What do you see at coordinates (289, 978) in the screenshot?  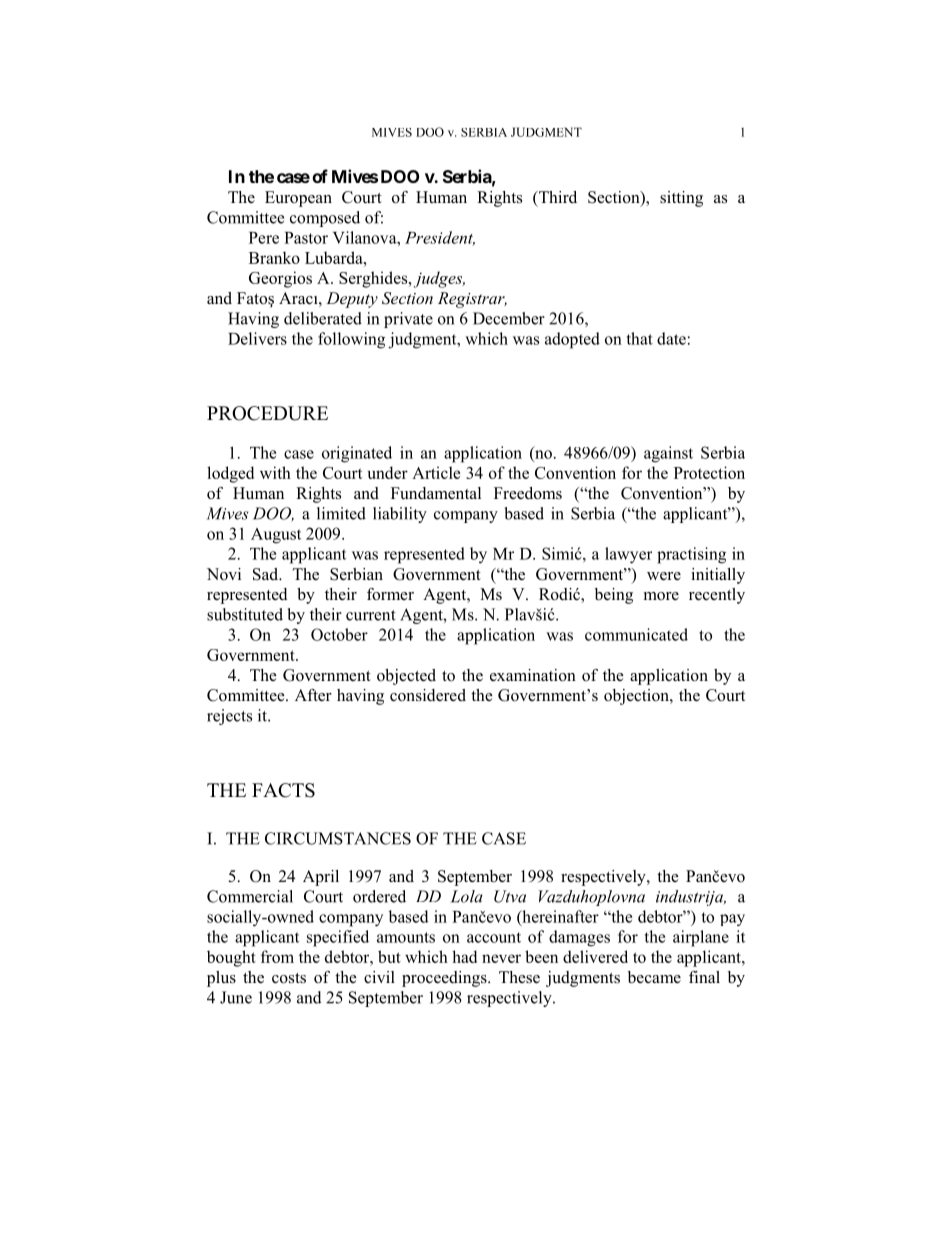 I see `costs` at bounding box center [289, 978].
